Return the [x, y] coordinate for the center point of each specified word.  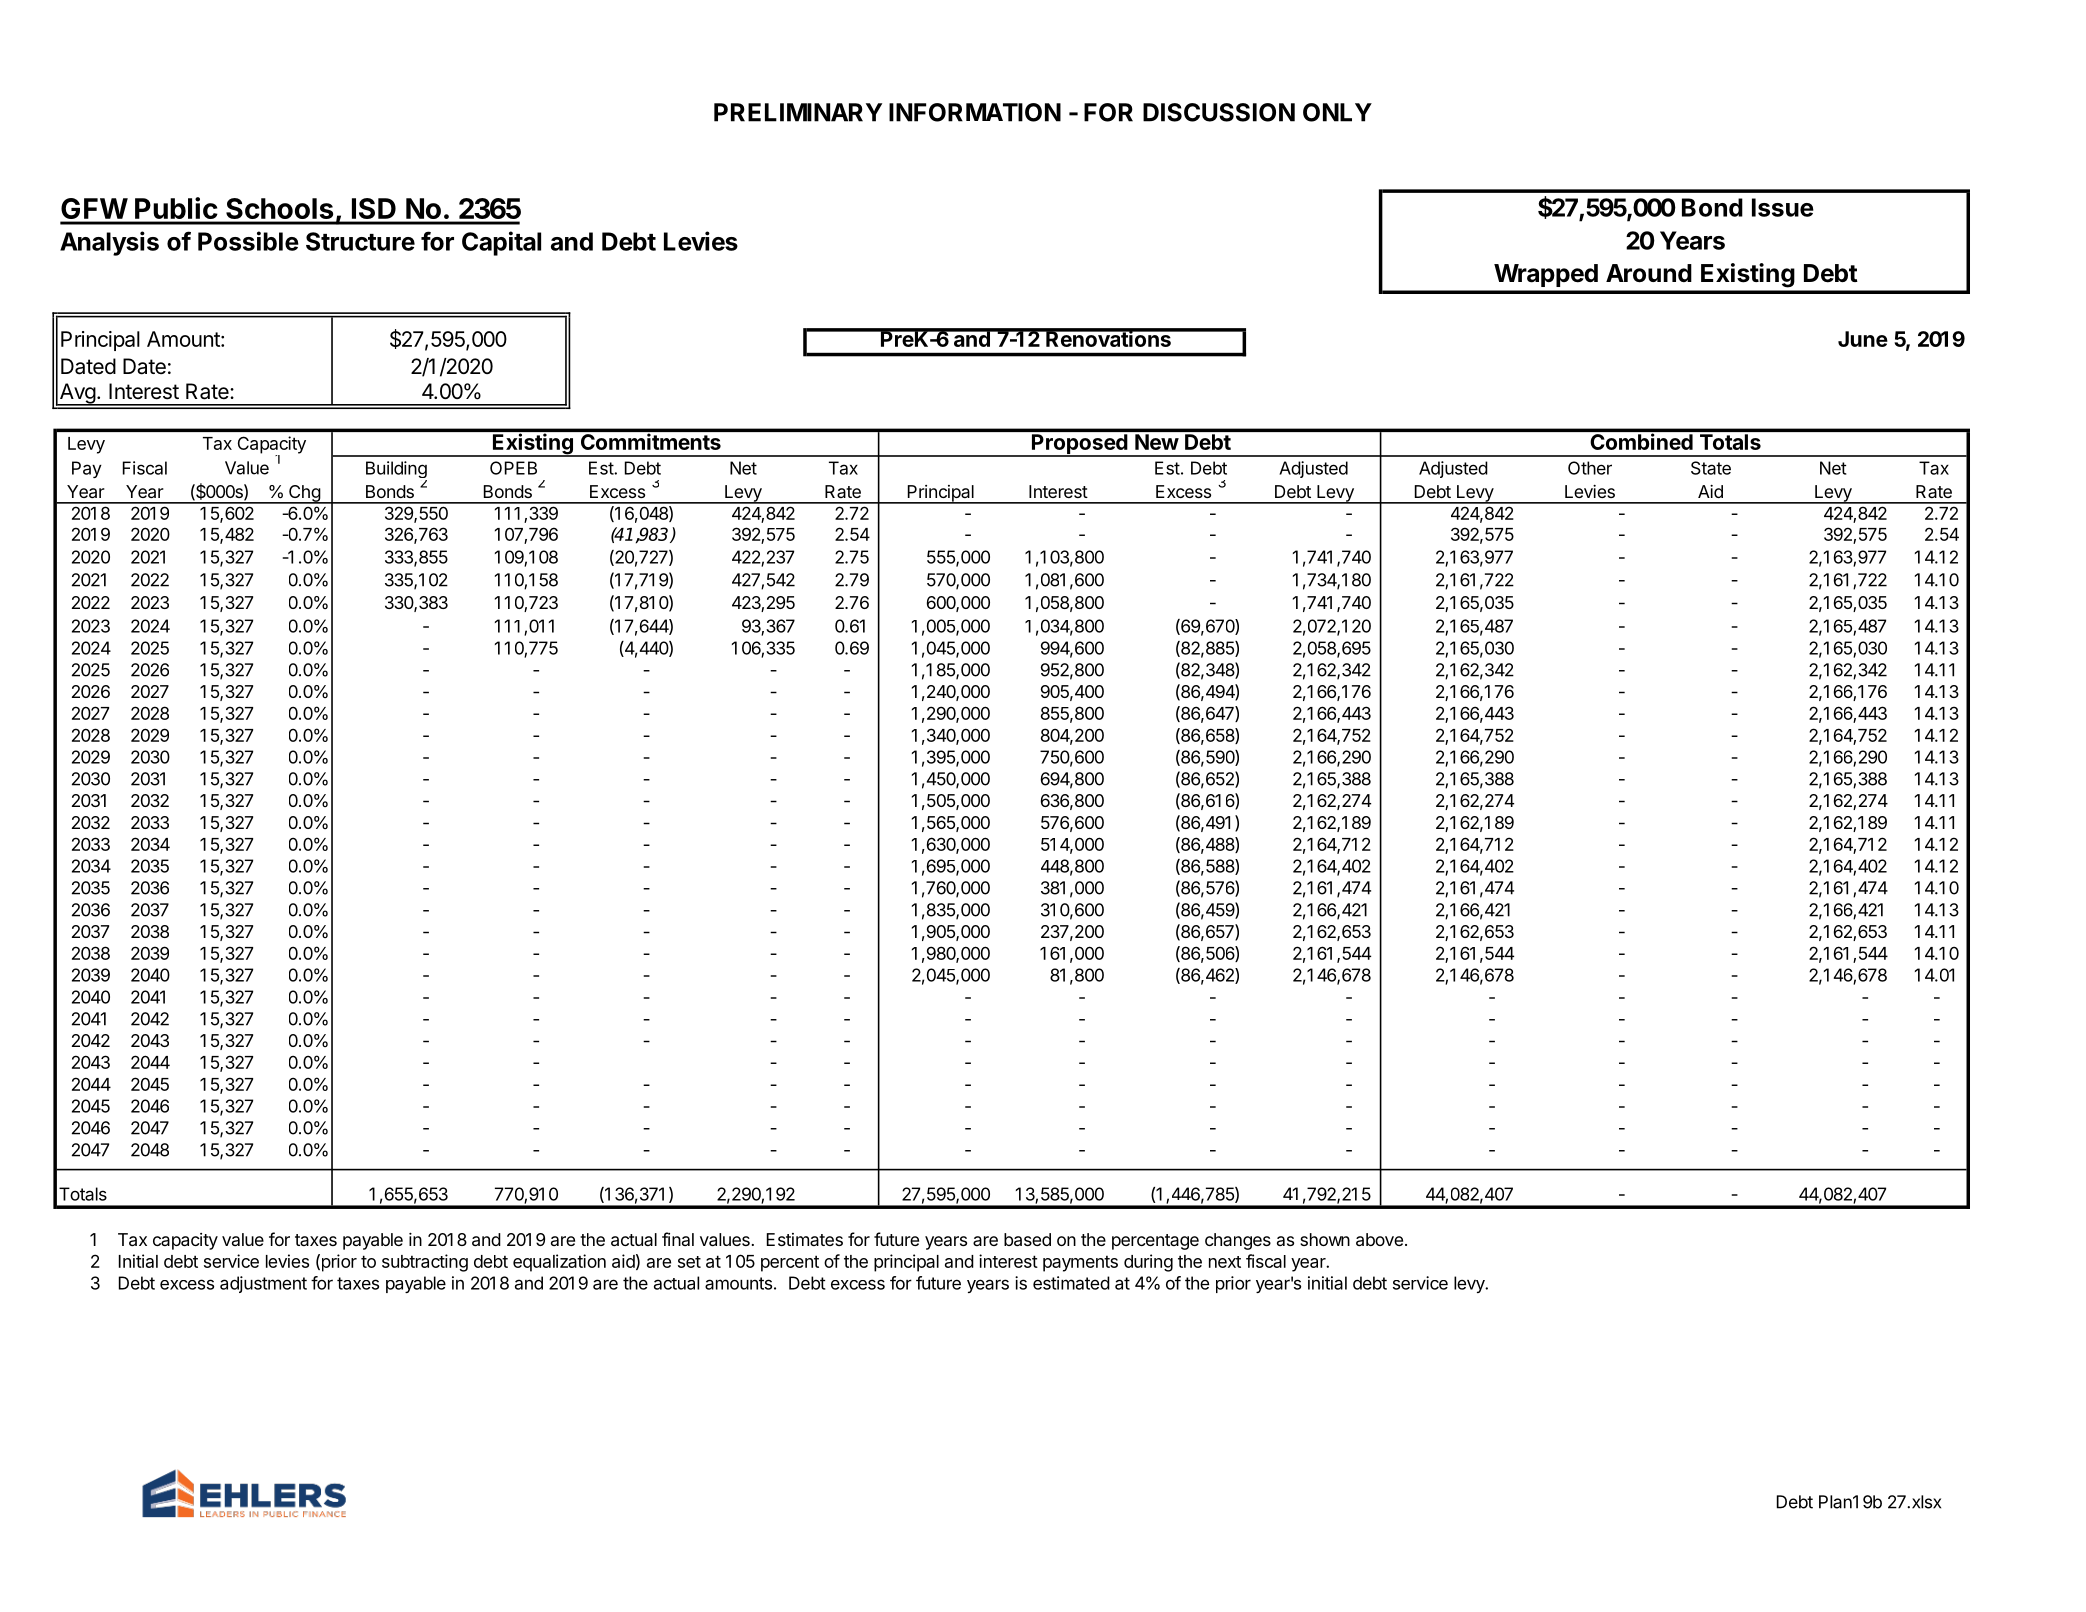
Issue [1783, 207]
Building [396, 471]
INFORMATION [975, 112]
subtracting [425, 1263]
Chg [304, 494]
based [1027, 1239]
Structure [360, 241]
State [1711, 468]
